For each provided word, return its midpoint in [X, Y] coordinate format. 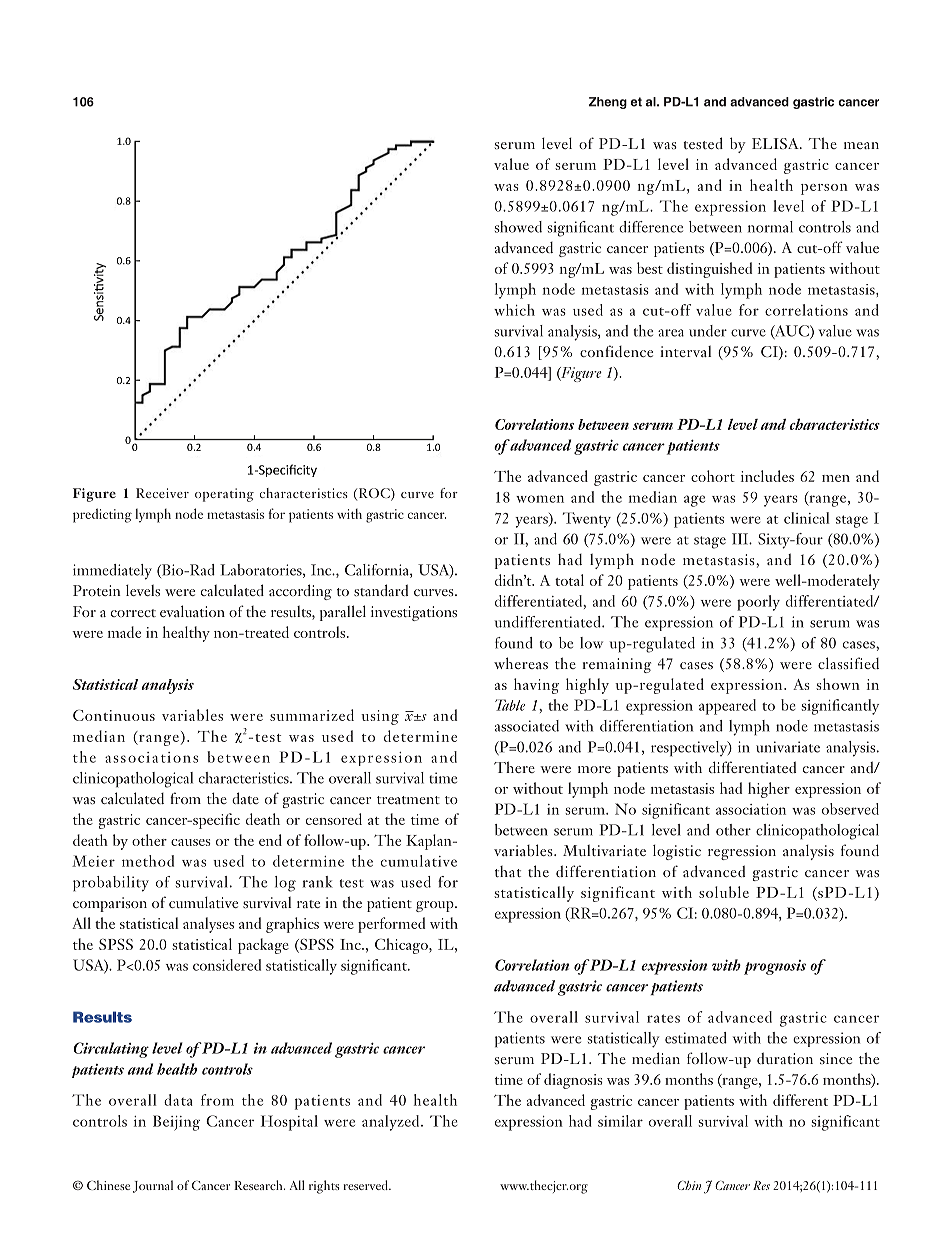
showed [518, 227]
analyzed [392, 1123]
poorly [758, 603]
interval [685, 351]
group [436, 906]
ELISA [776, 143]
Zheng [608, 103]
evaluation [192, 611]
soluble [724, 892]
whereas [521, 663]
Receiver [162, 493]
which [514, 310]
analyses [208, 925]
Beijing [176, 1123]
